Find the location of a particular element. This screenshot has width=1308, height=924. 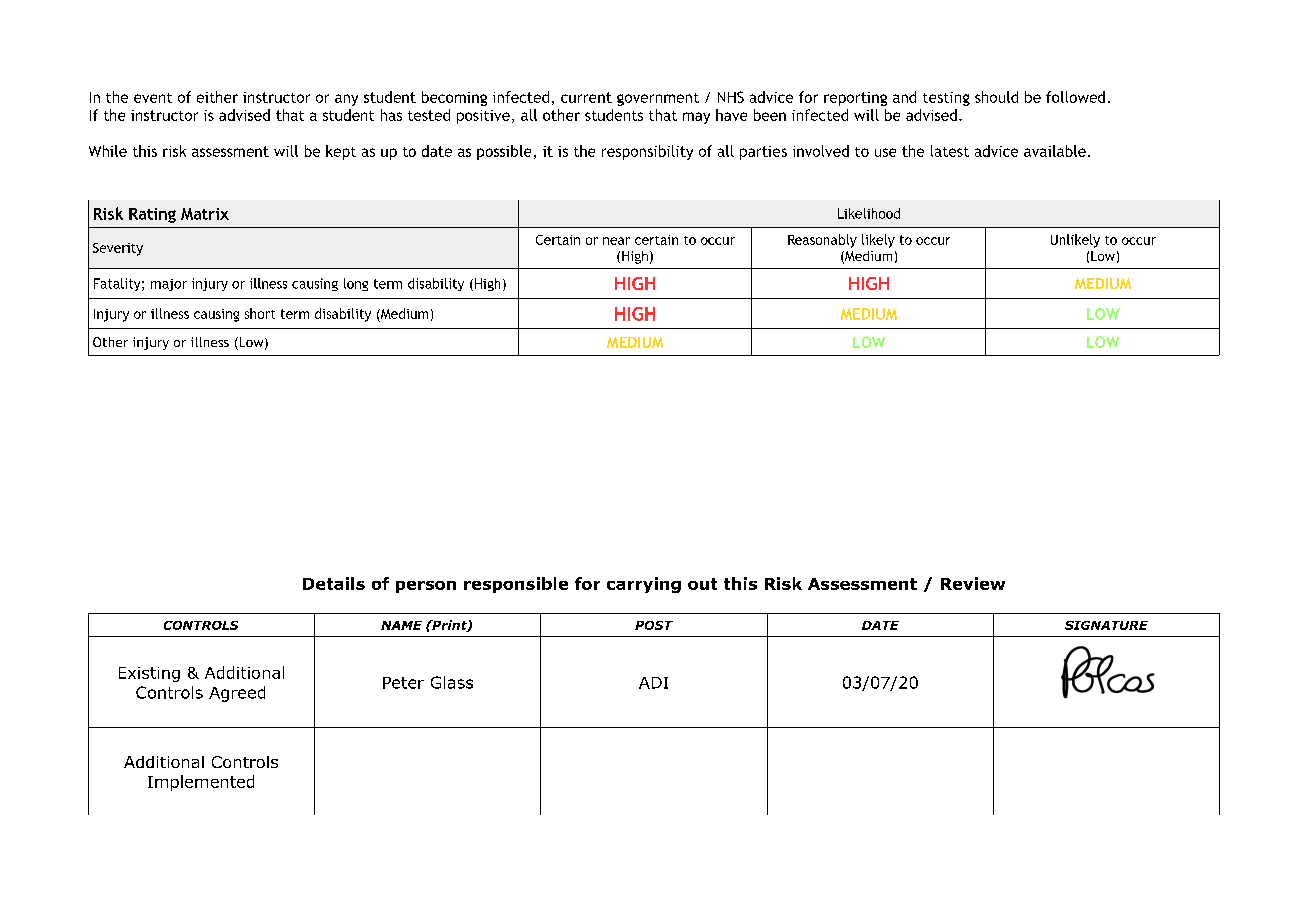

should is located at coordinates (996, 97).
